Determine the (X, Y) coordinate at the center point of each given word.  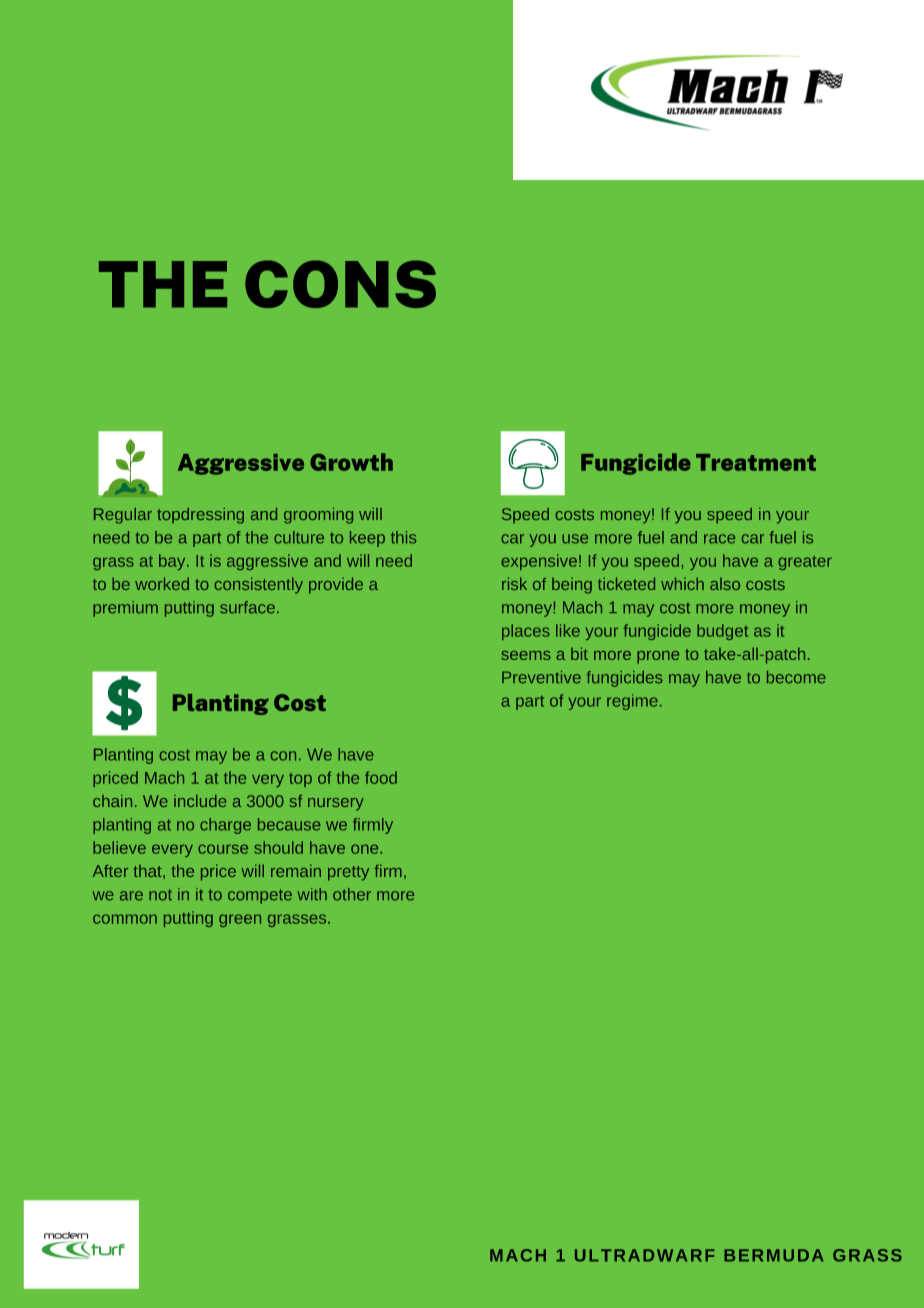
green (240, 920)
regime (632, 702)
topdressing (200, 516)
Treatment (756, 462)
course (223, 849)
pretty (348, 873)
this (403, 537)
